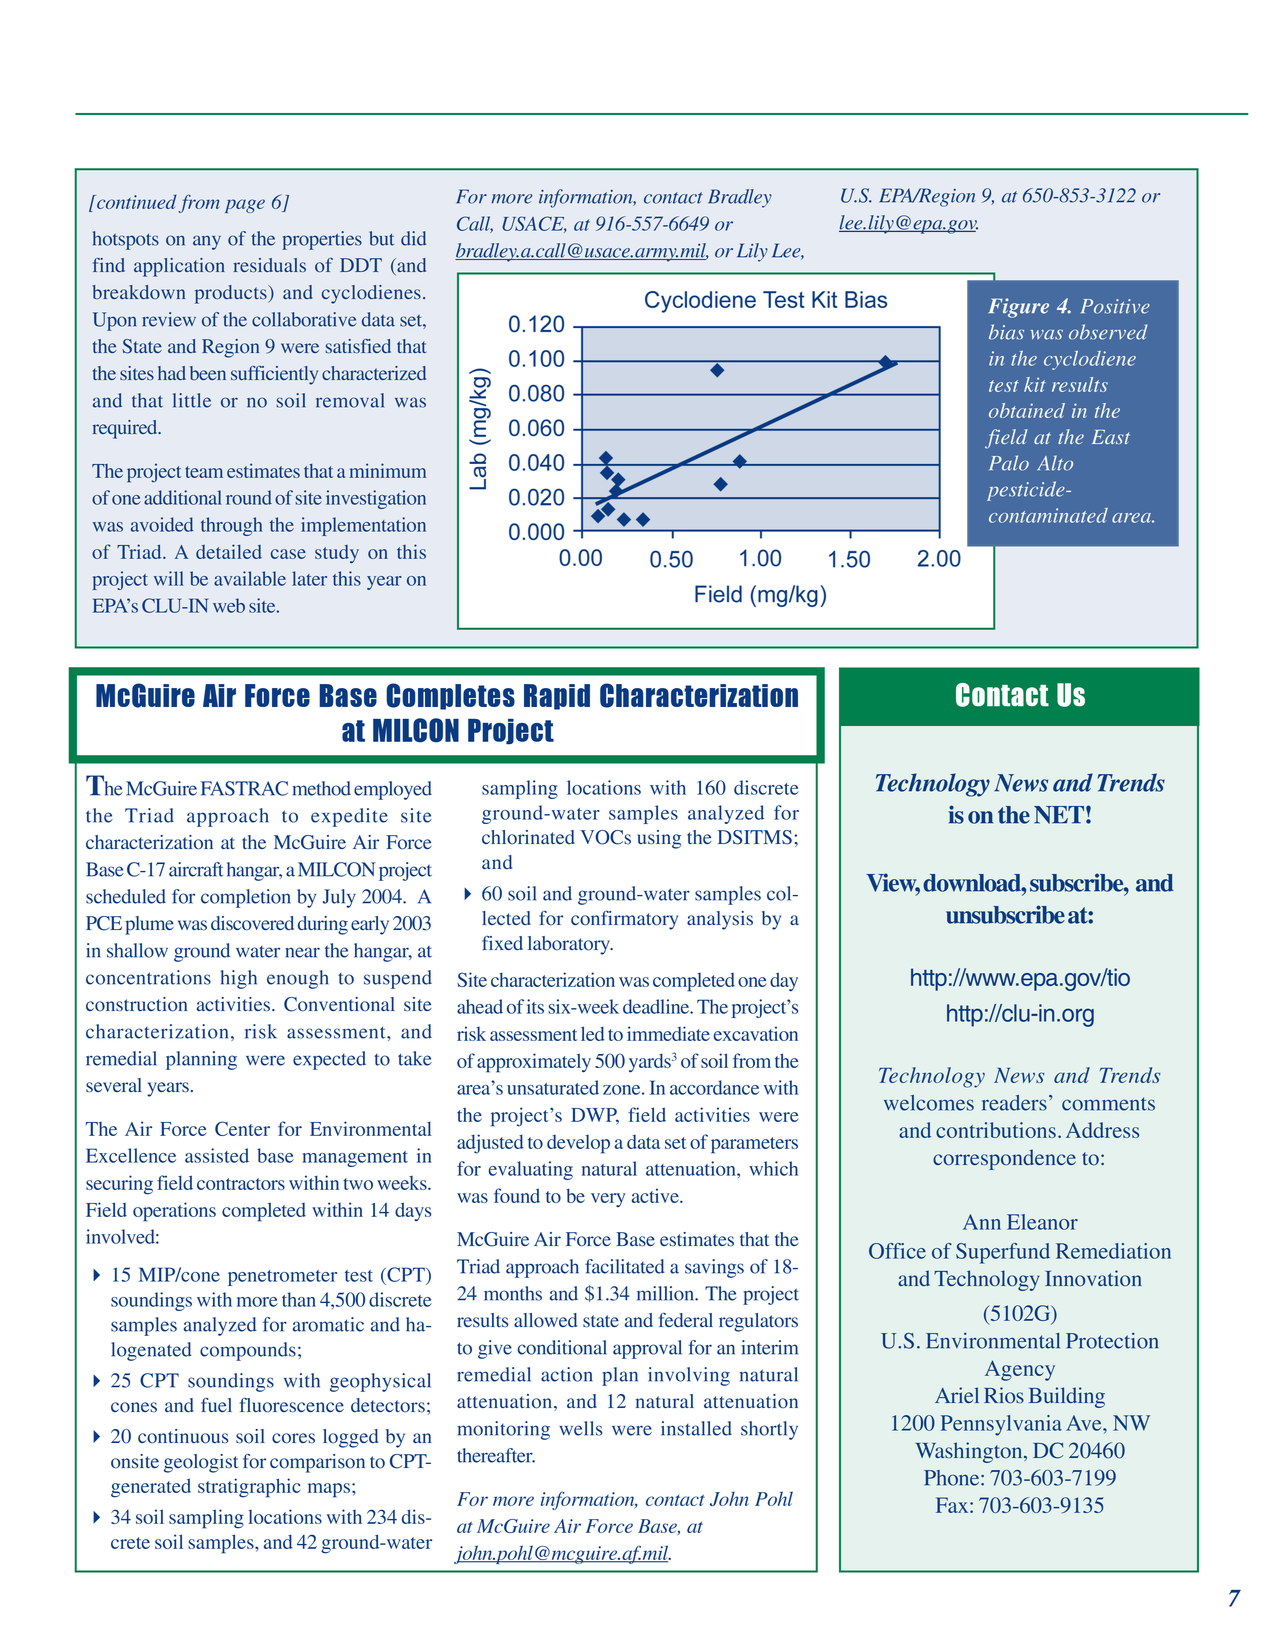  Describe the element at coordinates (217, 1155) in the screenshot. I see `assisted` at that location.
